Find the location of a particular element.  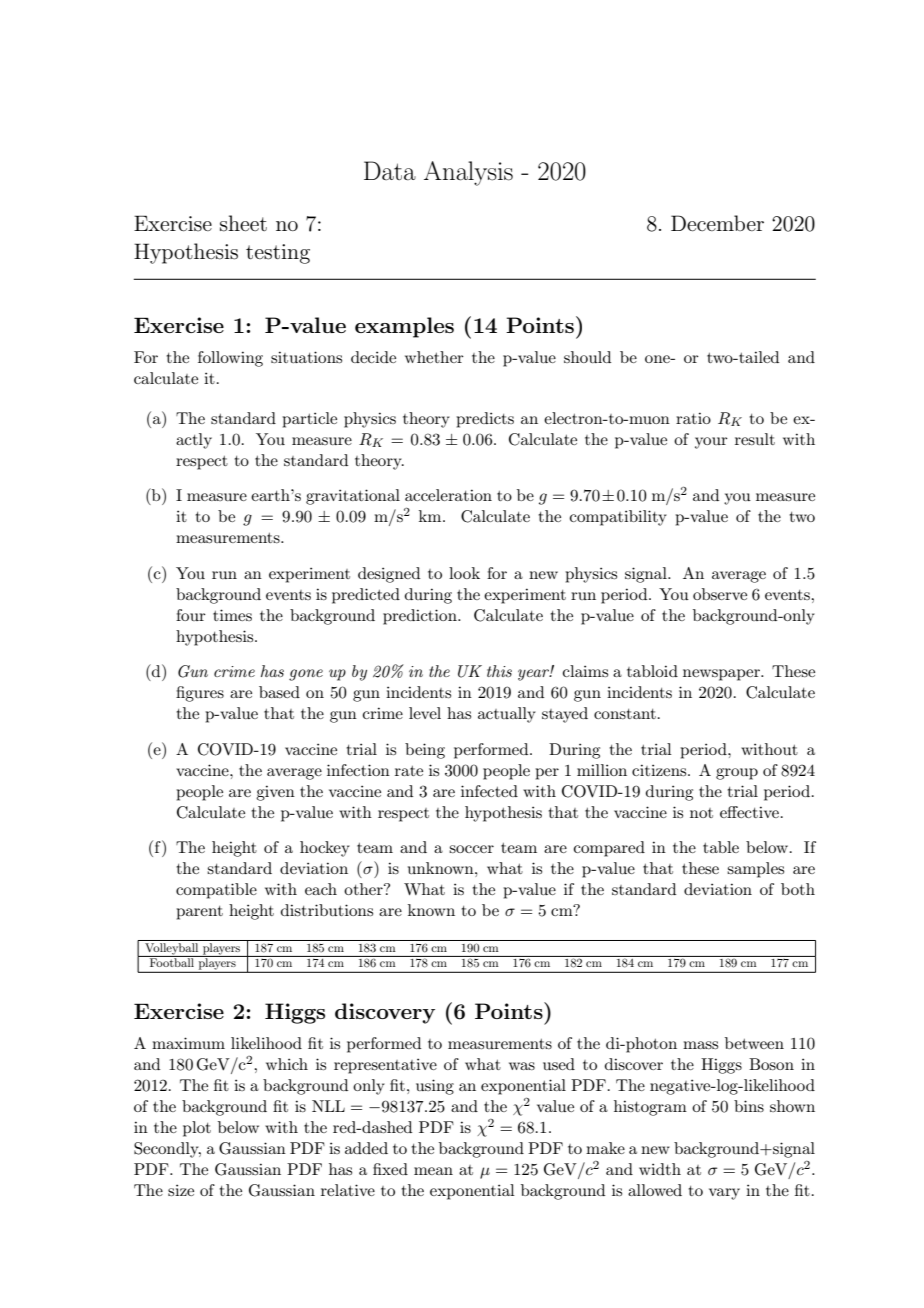

predicts is located at coordinates (485, 420).
